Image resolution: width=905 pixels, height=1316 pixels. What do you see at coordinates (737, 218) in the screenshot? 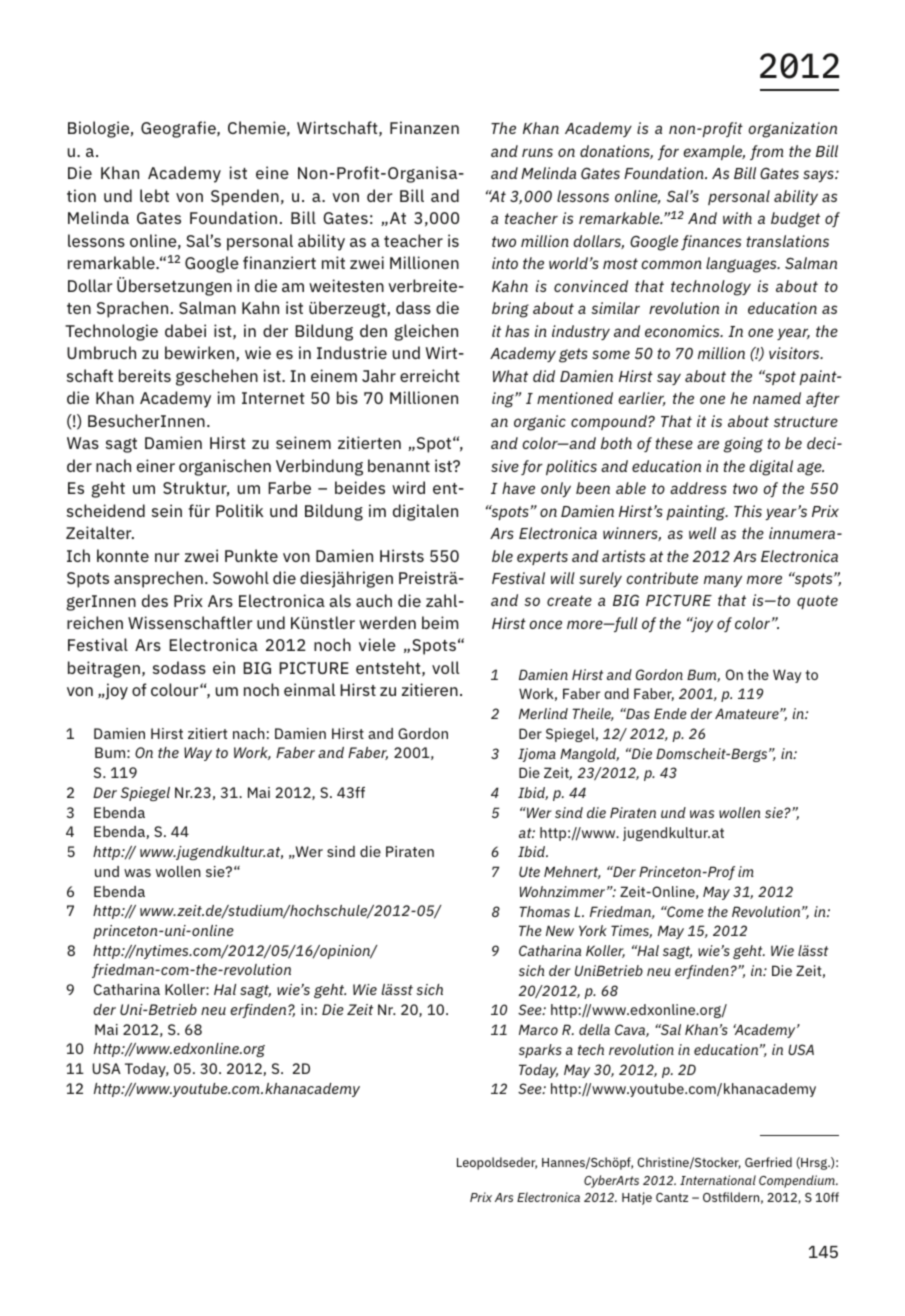
I see `with` at bounding box center [737, 218].
